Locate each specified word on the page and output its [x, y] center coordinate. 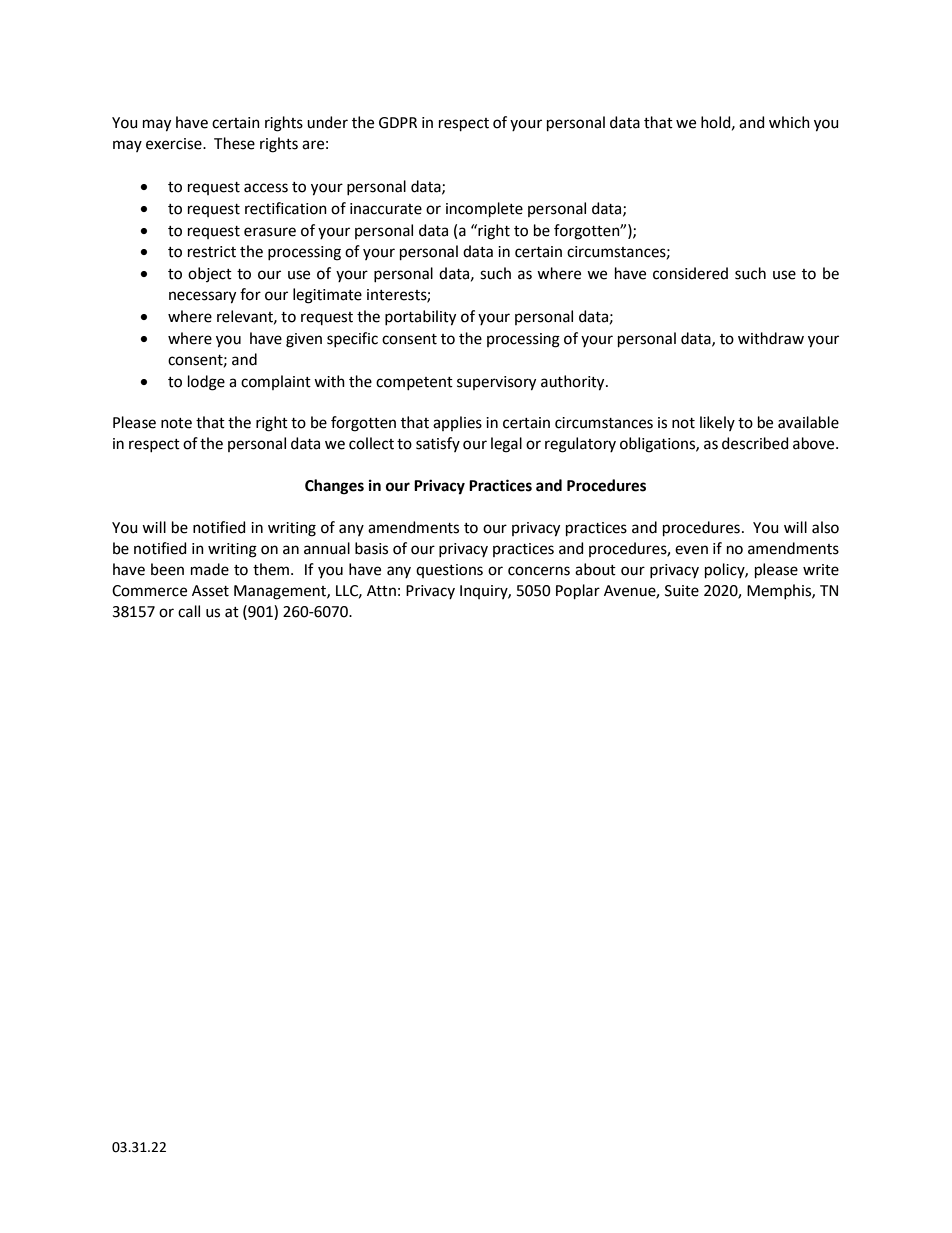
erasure [270, 232]
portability [420, 318]
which [789, 122]
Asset [210, 591]
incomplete [484, 209]
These [234, 143]
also [825, 527]
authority [574, 383]
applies [457, 423]
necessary [202, 297]
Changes [334, 487]
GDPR [398, 123]
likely [717, 423]
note [176, 423]
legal [506, 445]
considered [690, 273]
